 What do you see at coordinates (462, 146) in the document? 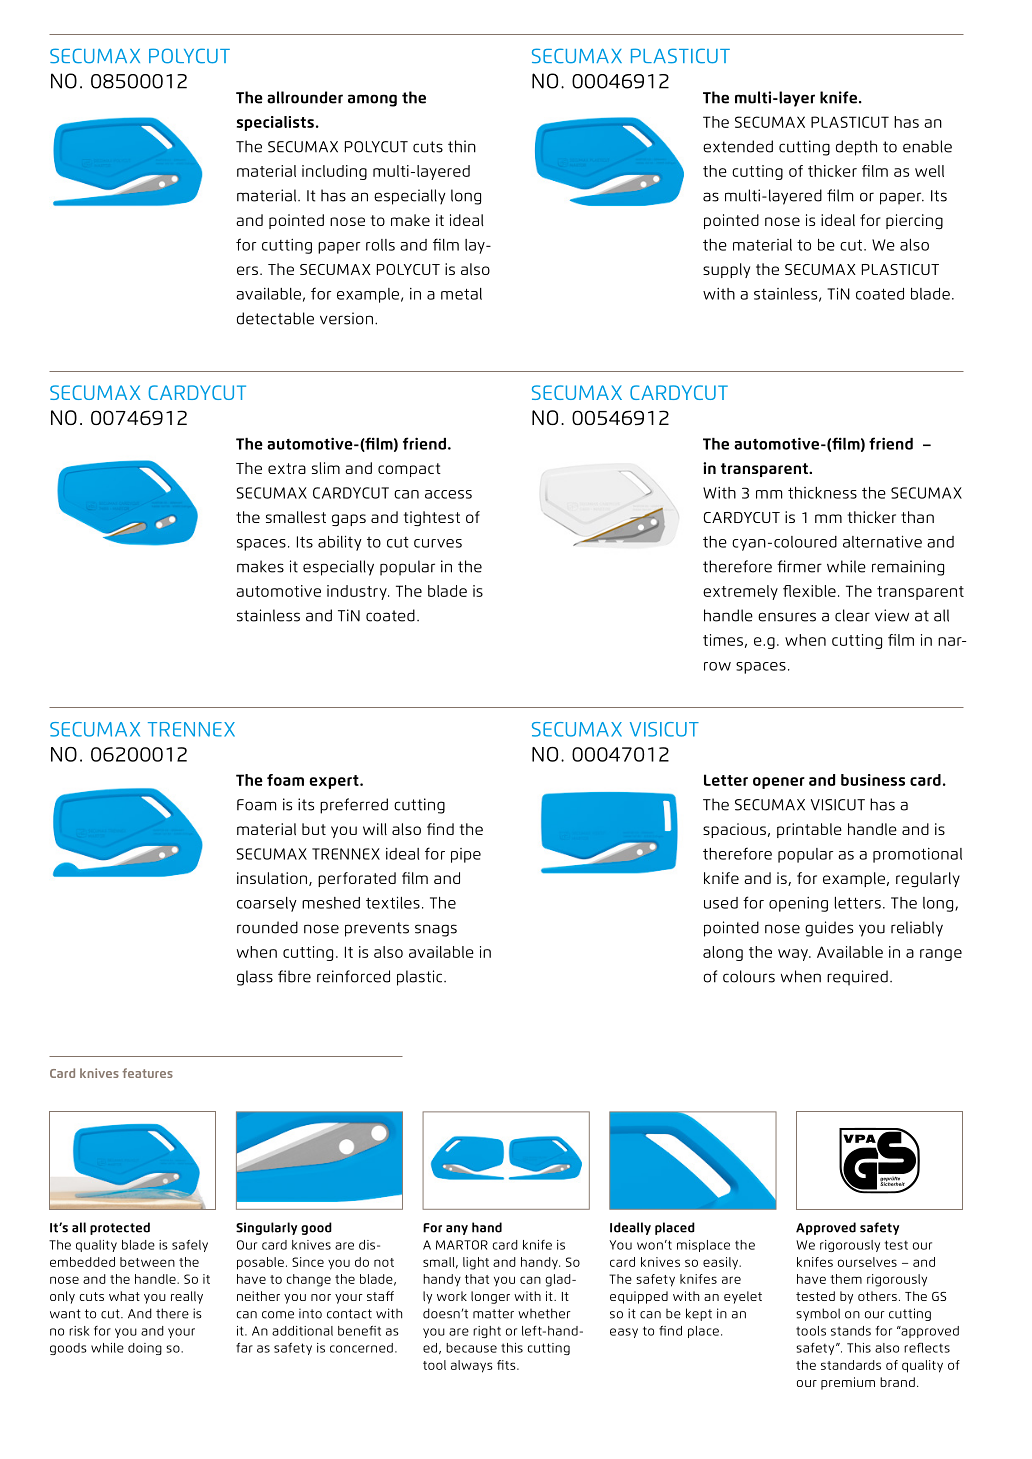
I see `thin` at bounding box center [462, 146].
